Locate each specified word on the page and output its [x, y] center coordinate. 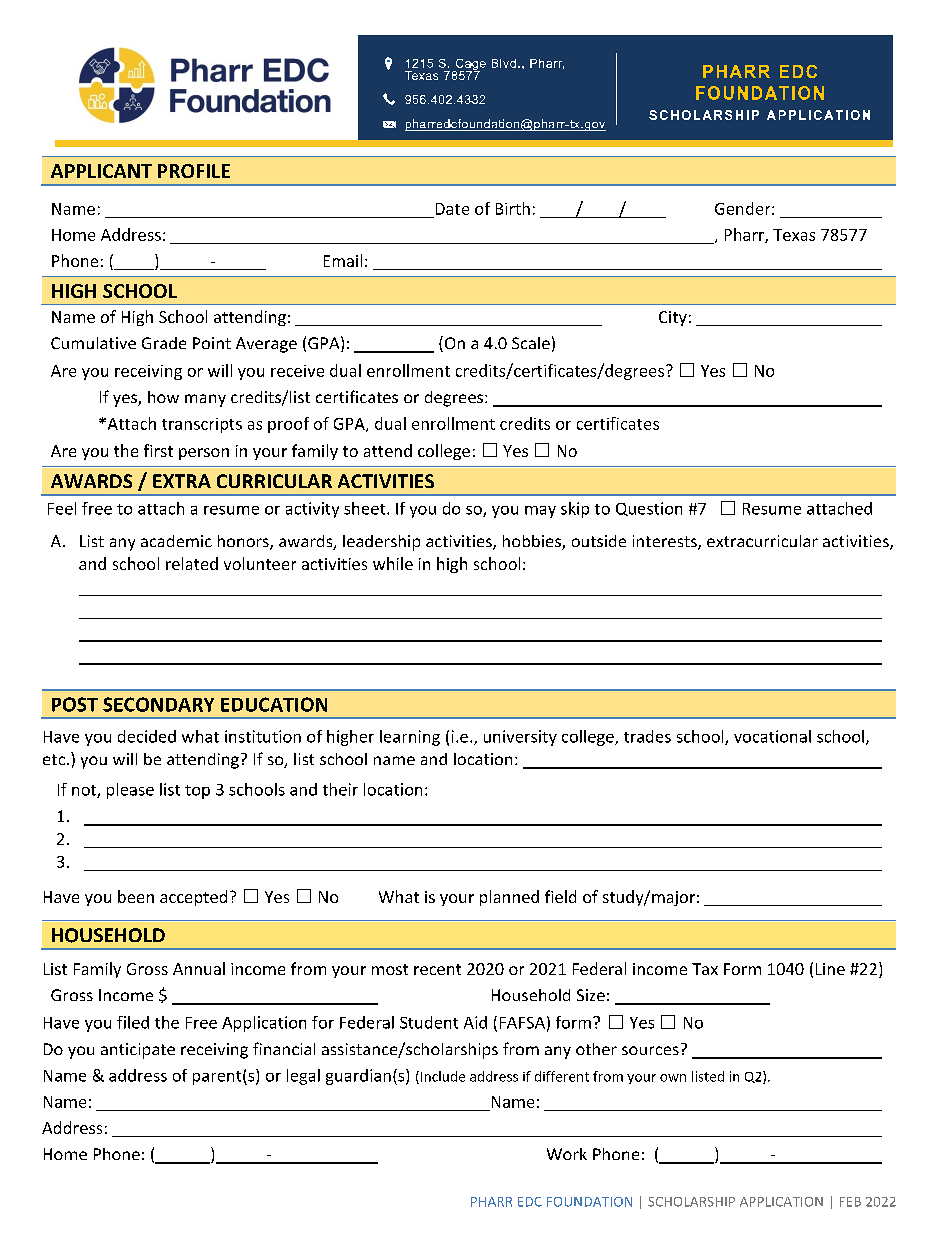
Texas [794, 235]
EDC [530, 1202]
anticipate [138, 1051]
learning [410, 738]
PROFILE [194, 171]
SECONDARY [158, 704]
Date [452, 209]
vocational [772, 736]
